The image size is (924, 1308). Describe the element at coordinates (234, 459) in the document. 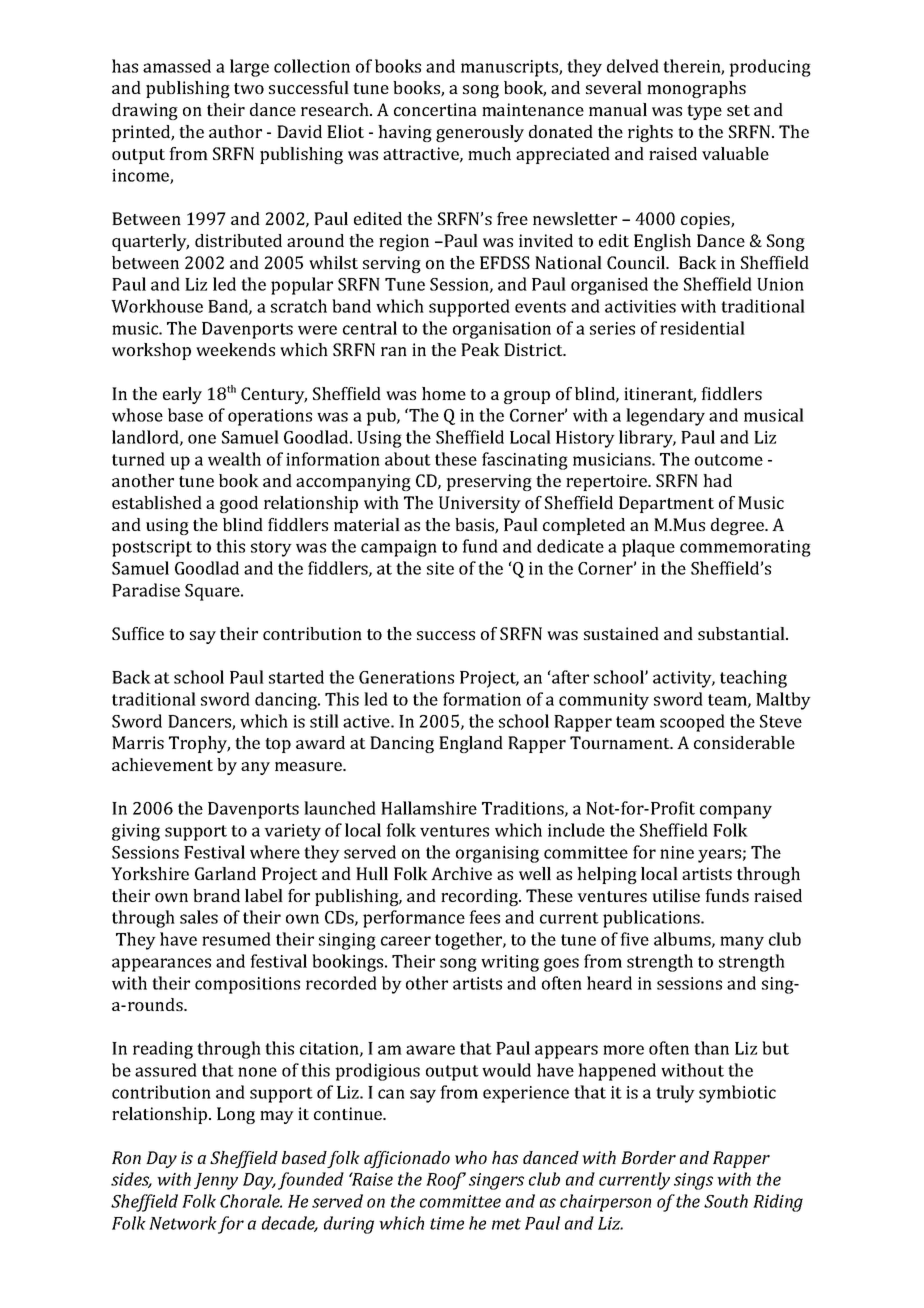

I see `wealth` at that location.
